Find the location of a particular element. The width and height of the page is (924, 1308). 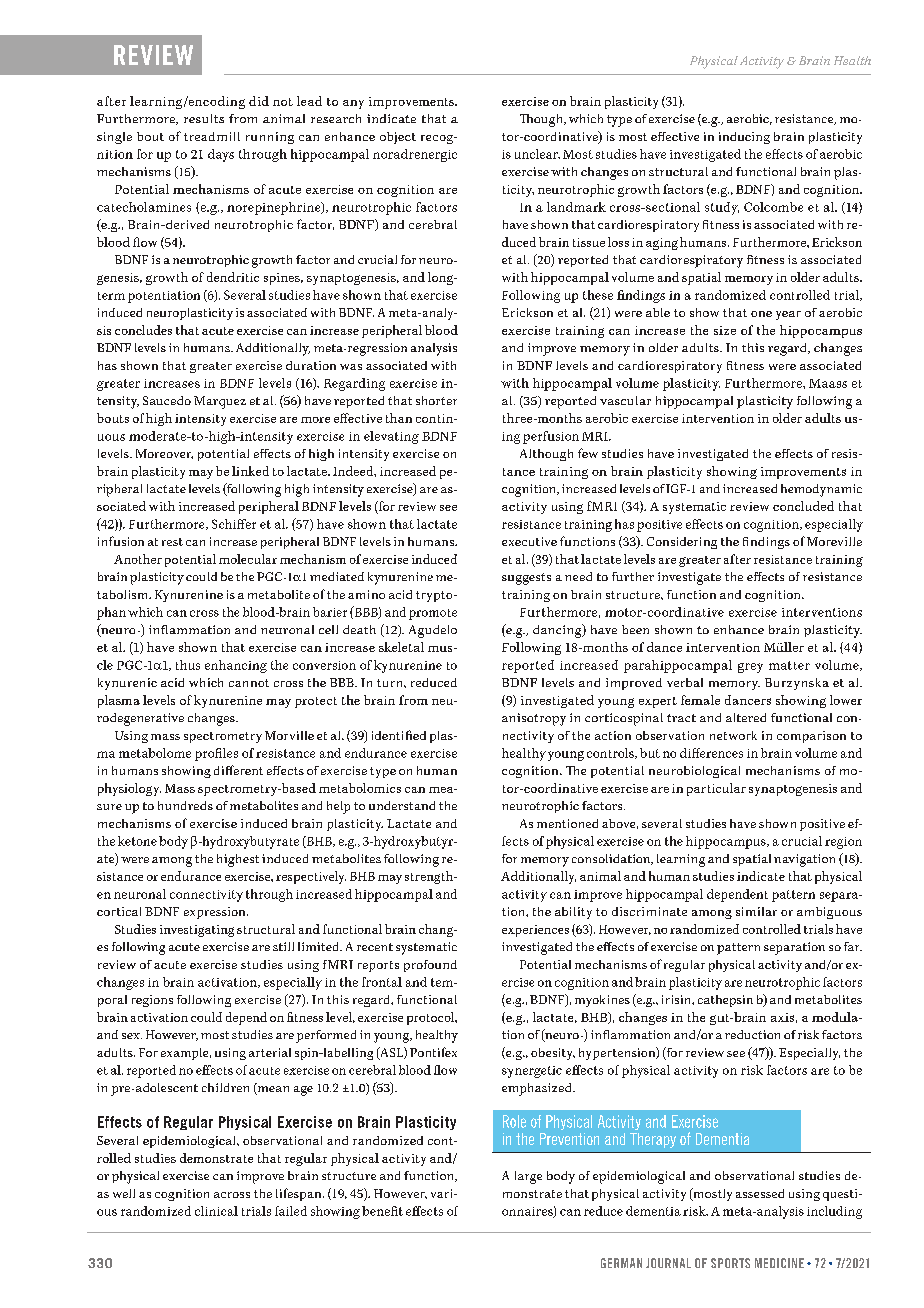

inducing is located at coordinates (744, 138).
